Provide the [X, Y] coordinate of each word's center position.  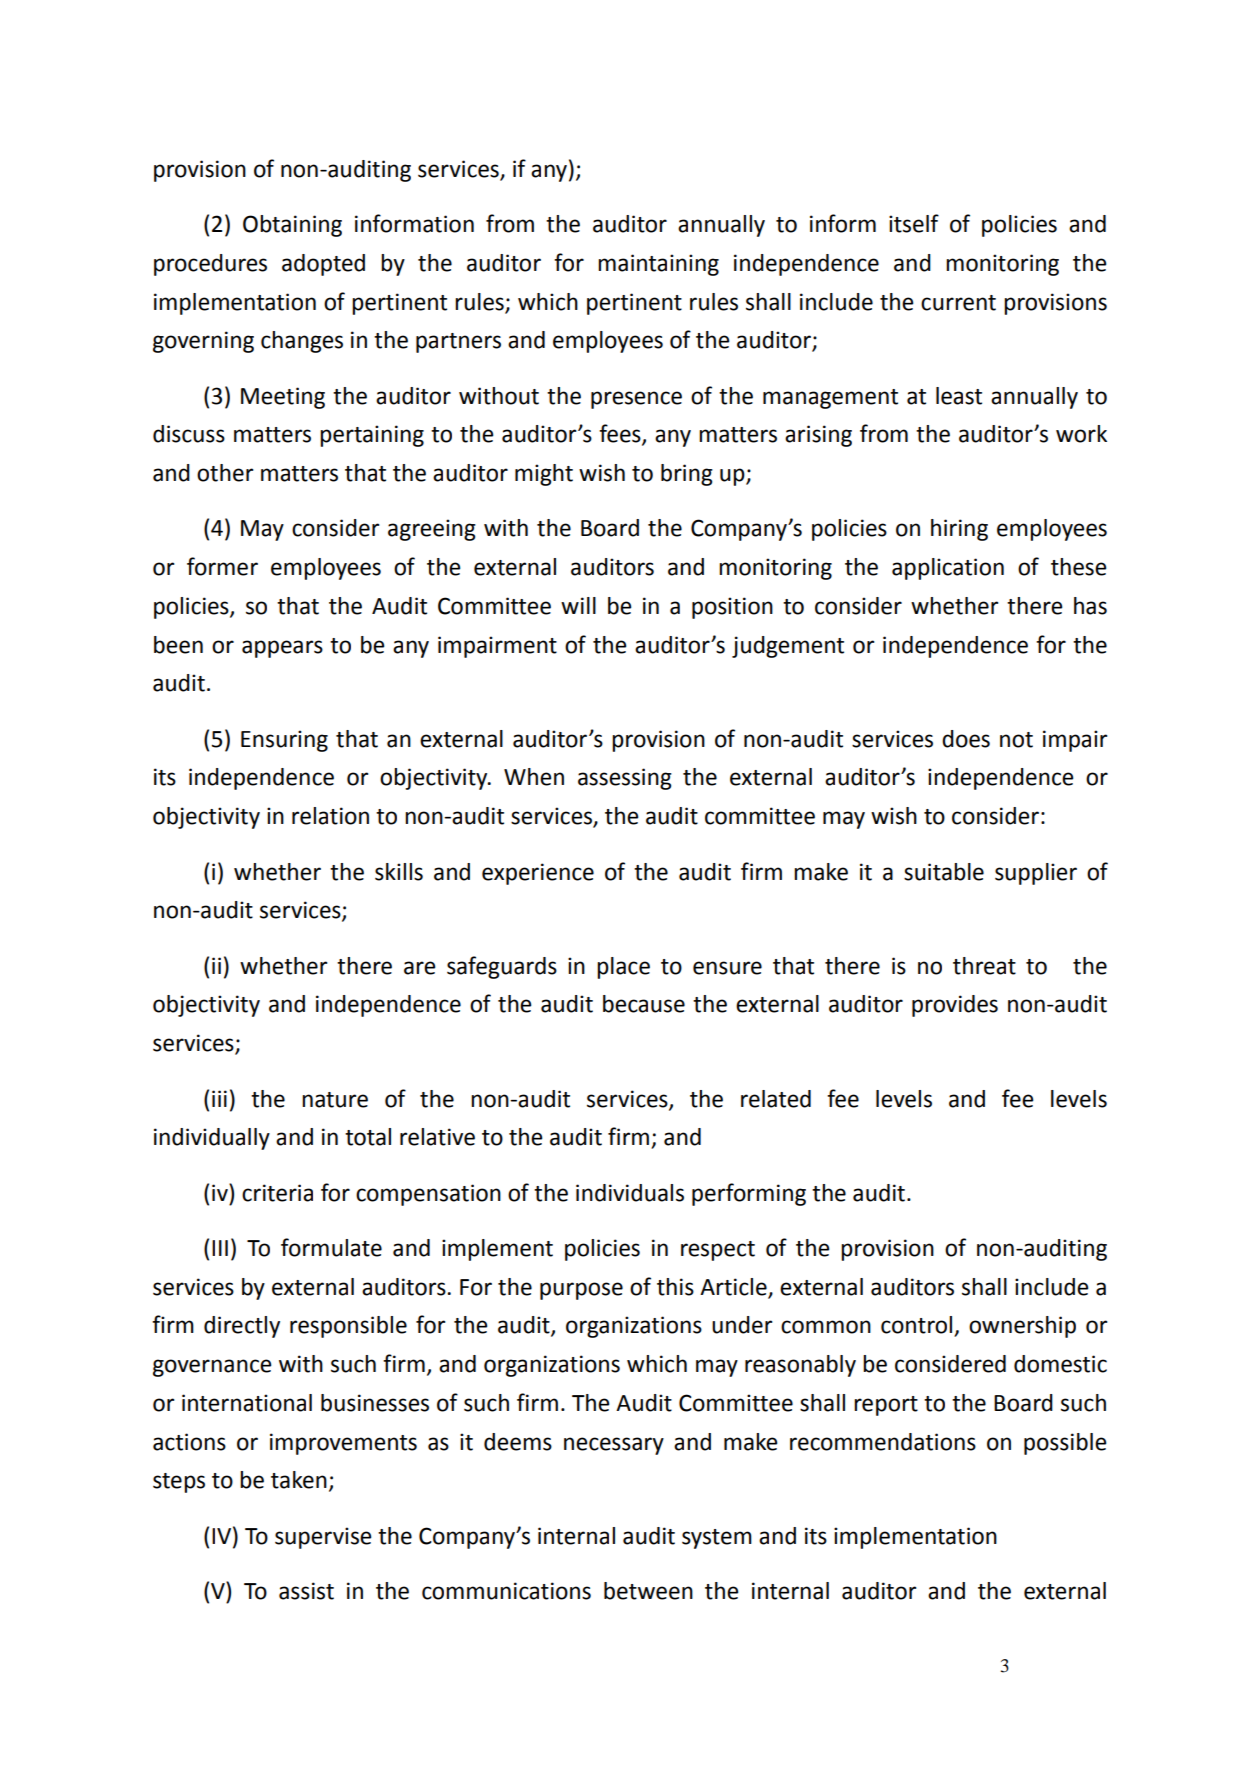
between [648, 1591]
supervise [323, 1538]
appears [282, 649]
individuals [630, 1193]
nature [335, 1100]
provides [955, 1006]
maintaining [658, 265]
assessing [625, 779]
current [958, 303]
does [966, 739]
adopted [323, 265]
